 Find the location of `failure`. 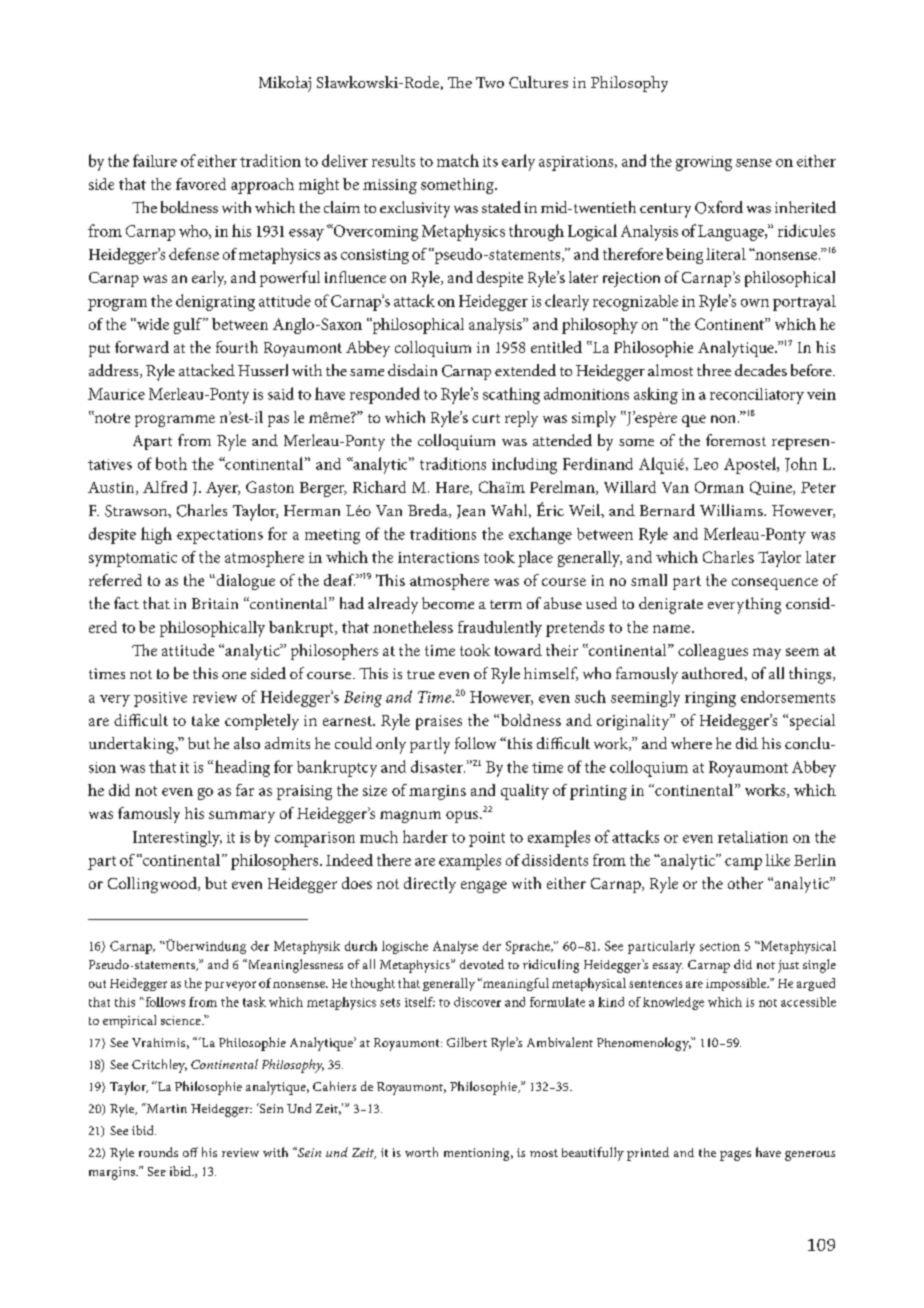

failure is located at coordinates (155, 160).
